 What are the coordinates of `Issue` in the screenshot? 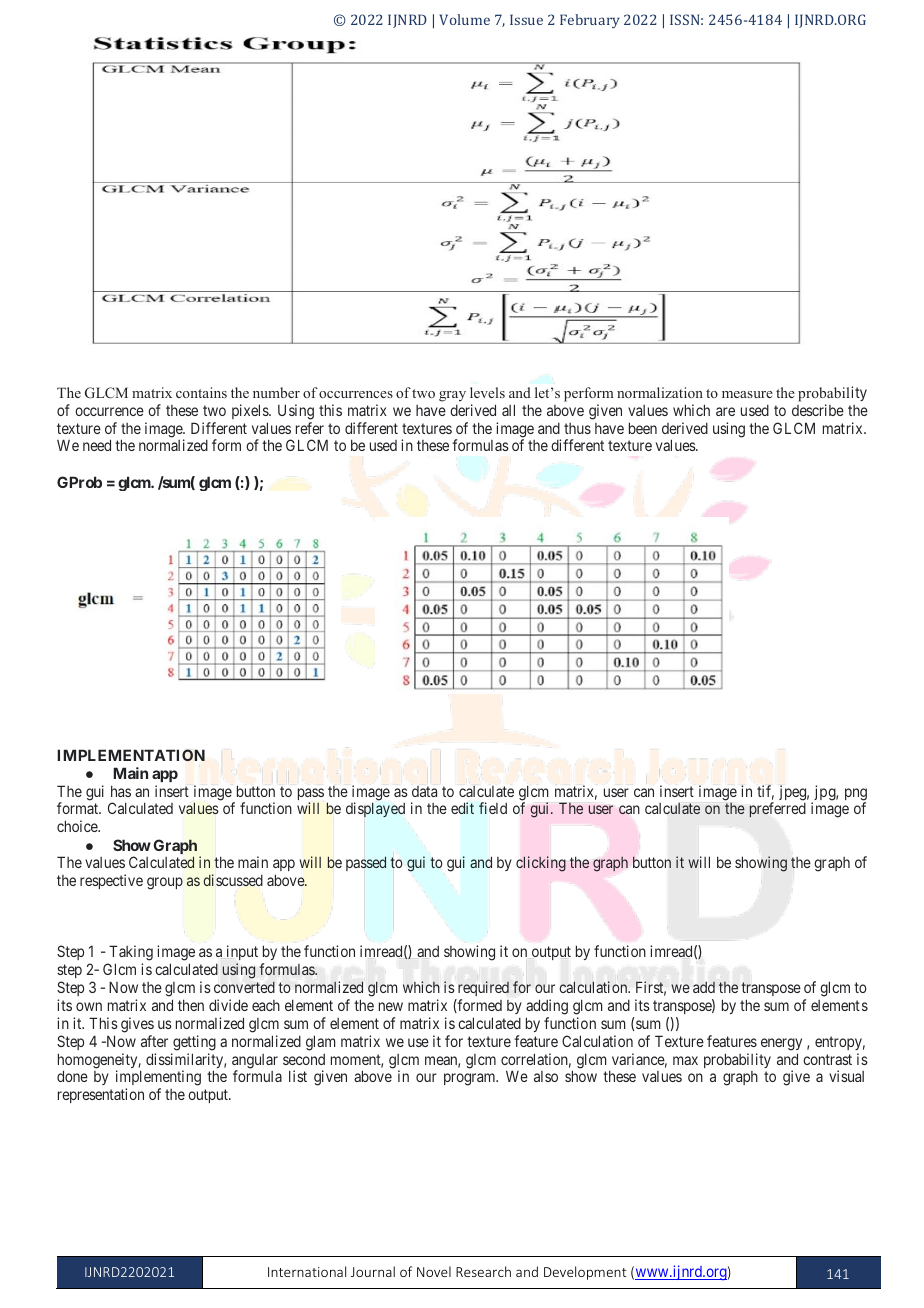 It's located at (526, 19).
